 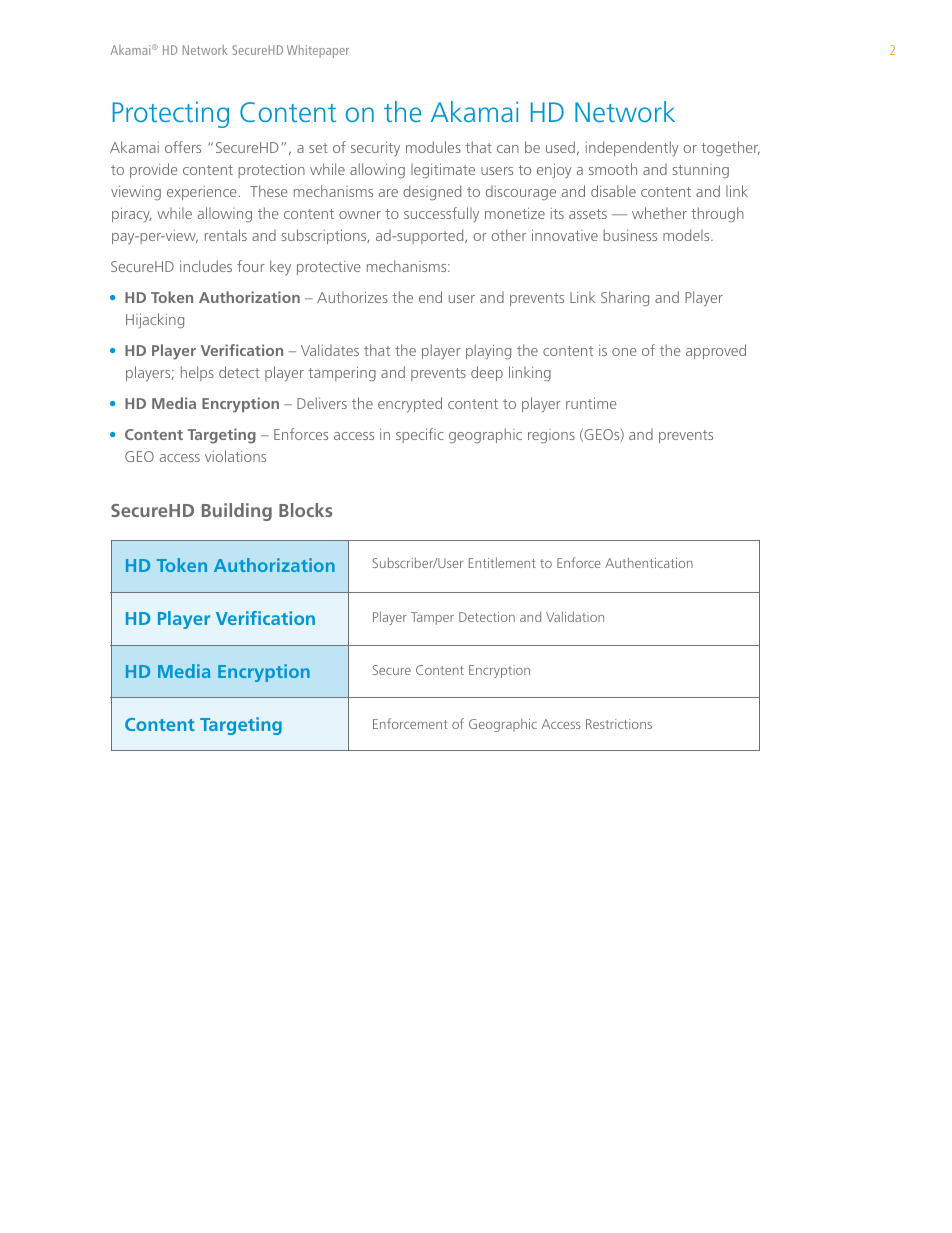 What do you see at coordinates (441, 214) in the screenshot?
I see `successfully` at bounding box center [441, 214].
